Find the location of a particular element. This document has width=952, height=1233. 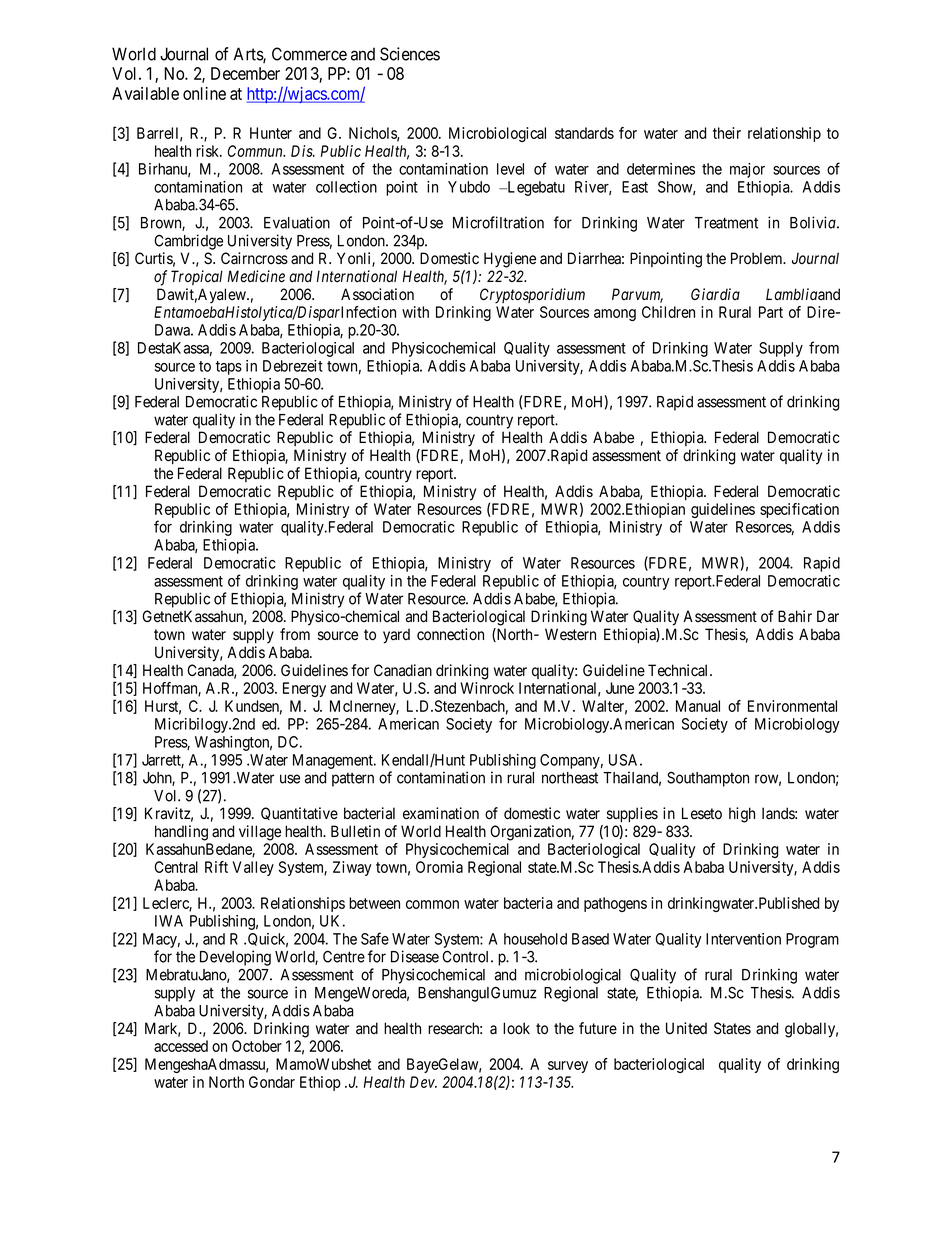

online is located at coordinates (204, 93).
